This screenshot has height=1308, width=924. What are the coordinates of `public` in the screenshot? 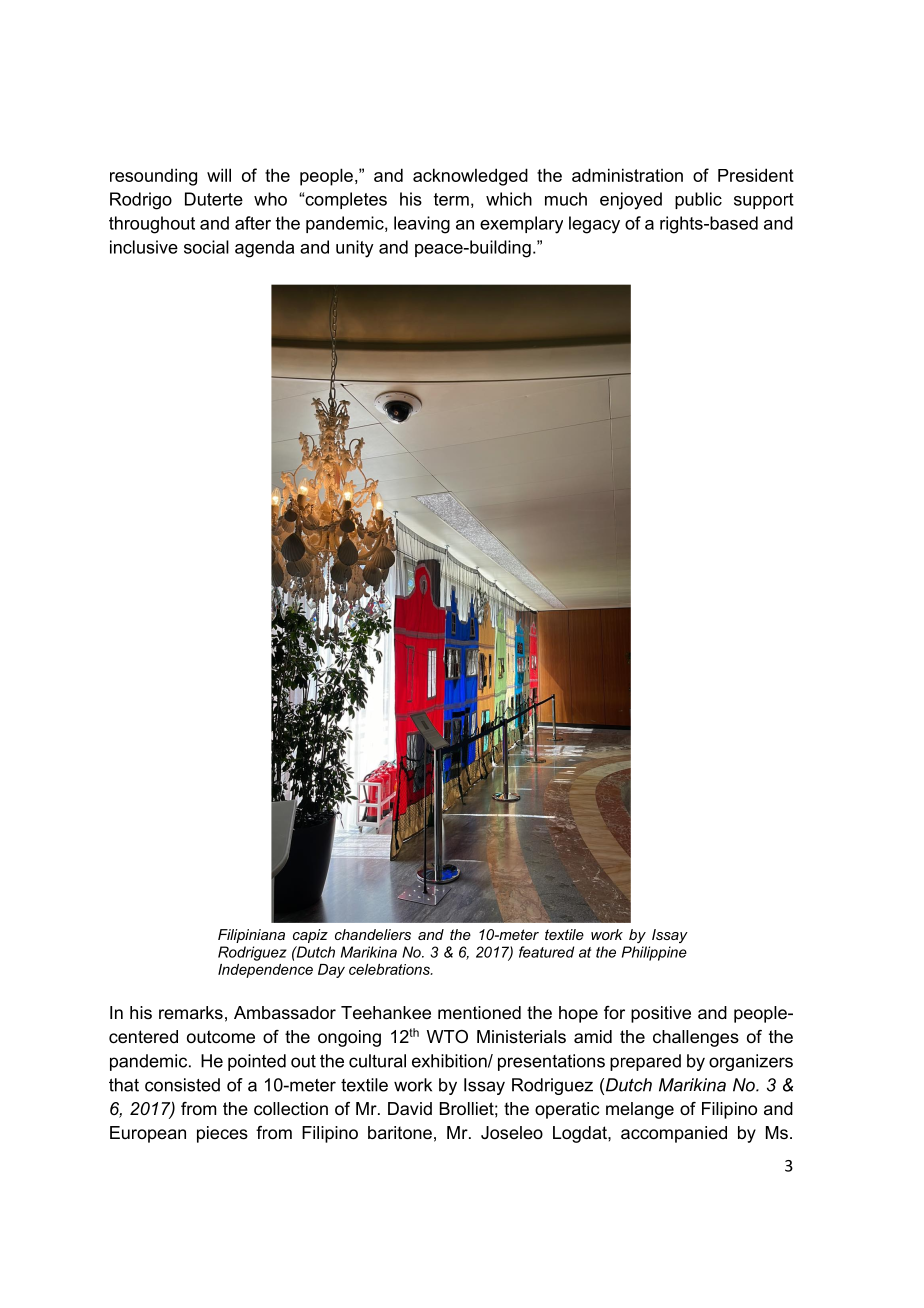 It's located at (698, 200).
